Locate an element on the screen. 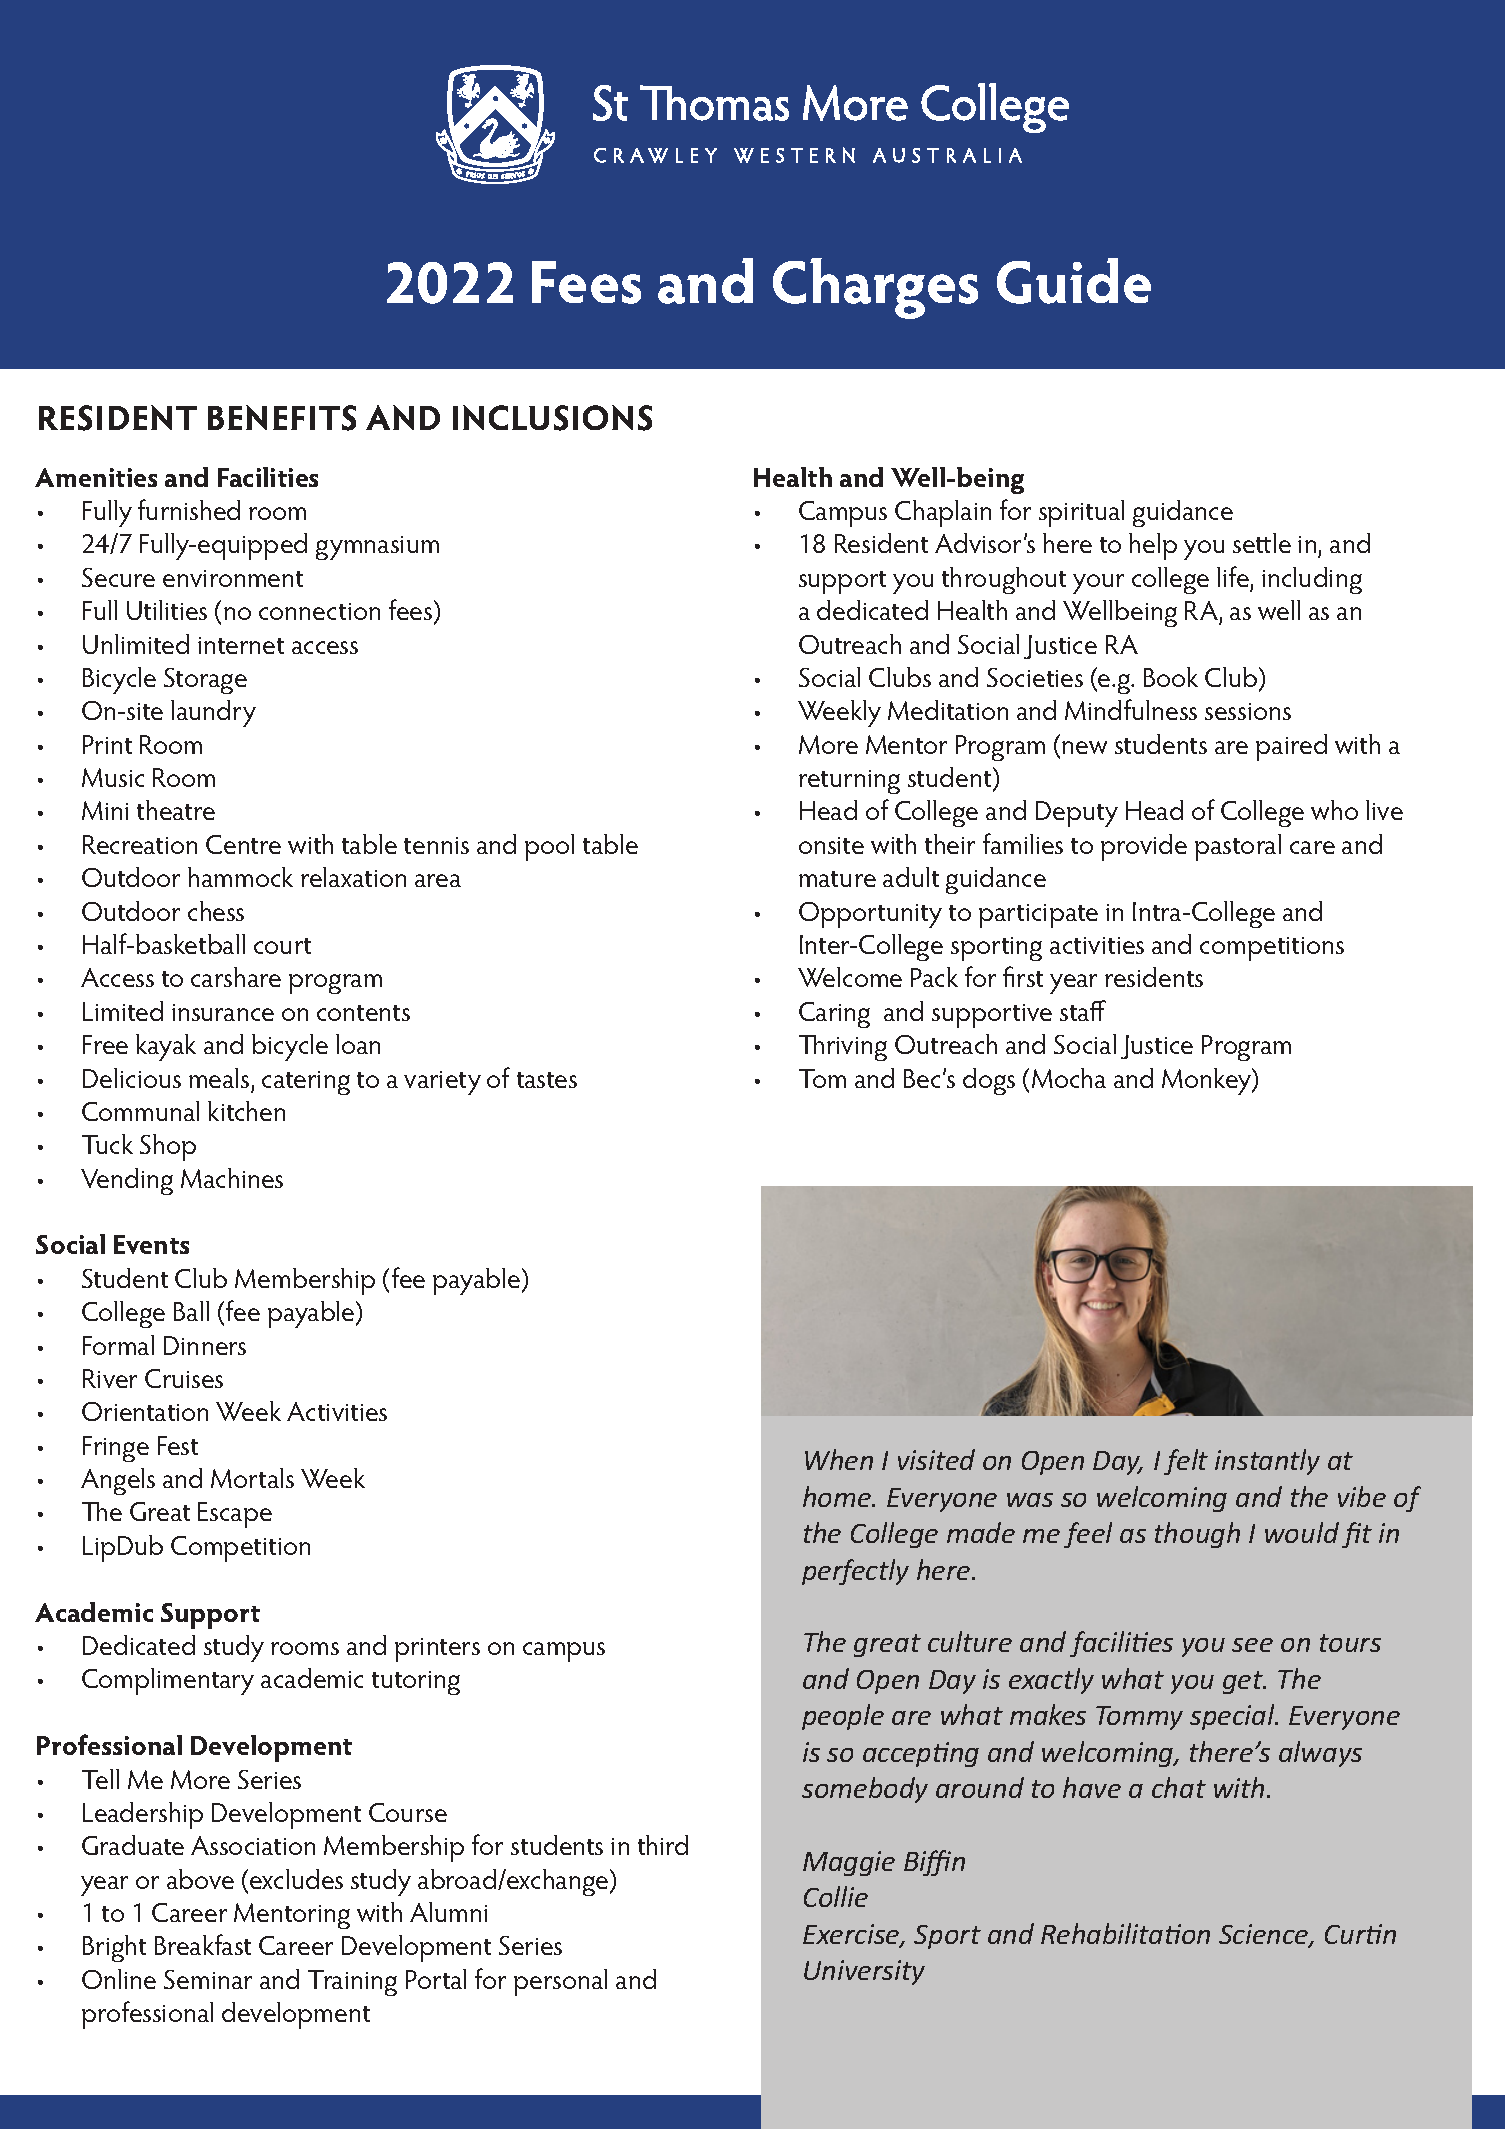 This screenshot has height=2129, width=1505. laundry is located at coordinates (213, 713).
